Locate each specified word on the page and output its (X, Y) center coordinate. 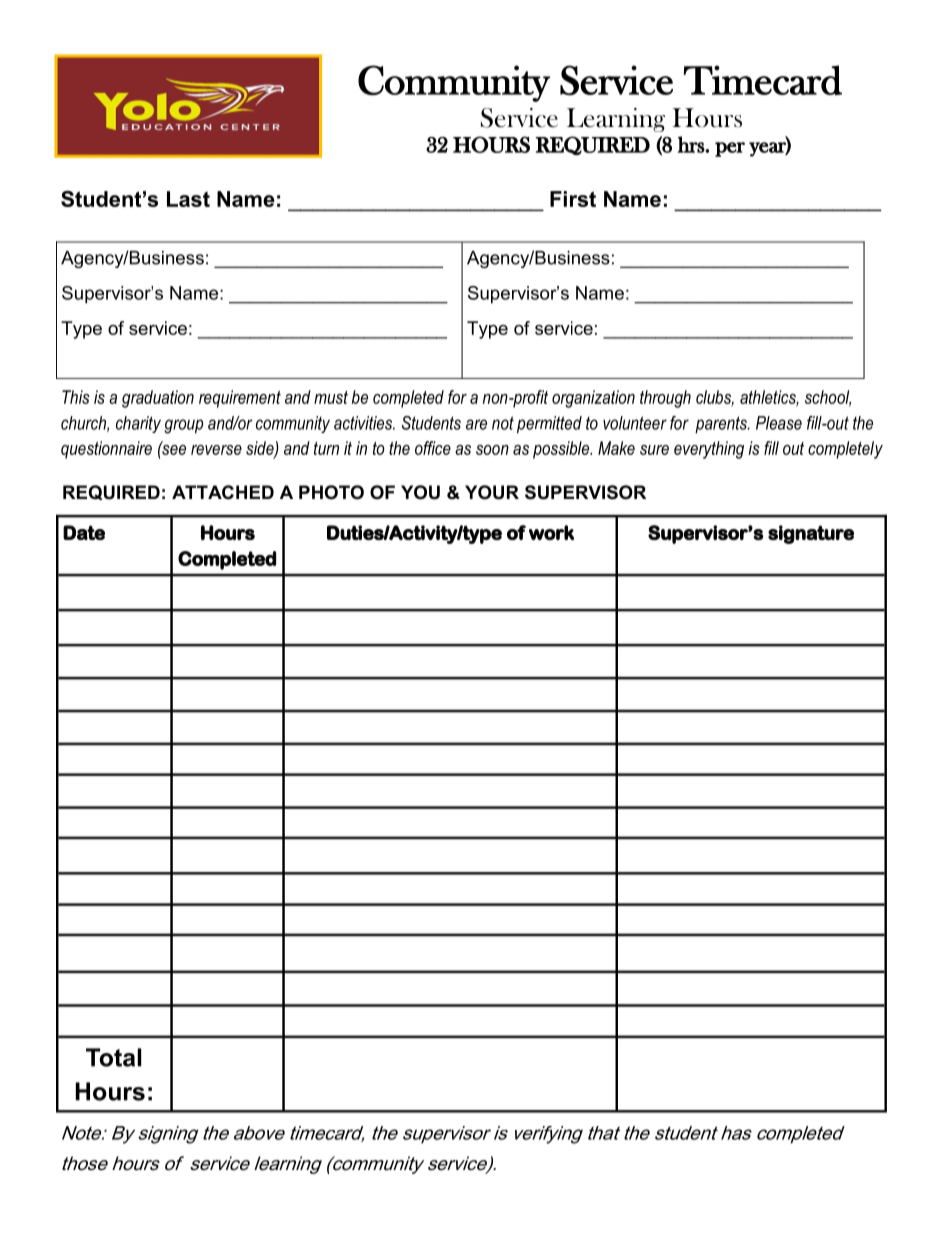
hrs (692, 144)
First (573, 199)
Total (113, 1057)
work (551, 532)
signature (811, 534)
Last (188, 199)
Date (84, 532)
